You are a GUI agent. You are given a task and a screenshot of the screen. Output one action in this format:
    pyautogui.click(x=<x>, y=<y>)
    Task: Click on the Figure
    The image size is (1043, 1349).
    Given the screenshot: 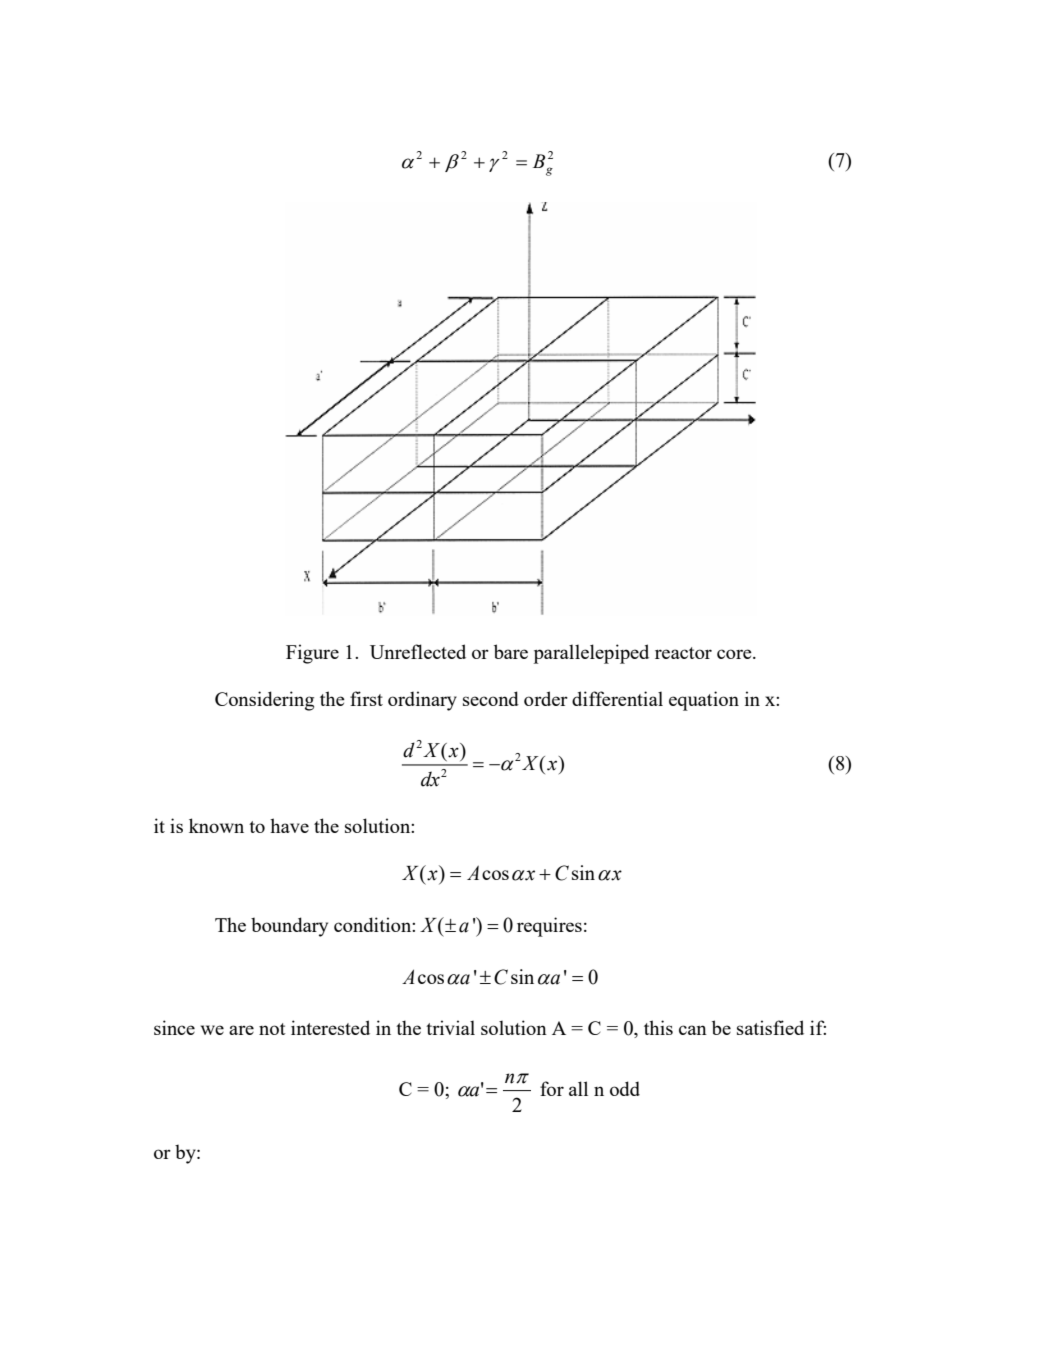 What is the action you would take?
    pyautogui.click(x=312, y=654)
